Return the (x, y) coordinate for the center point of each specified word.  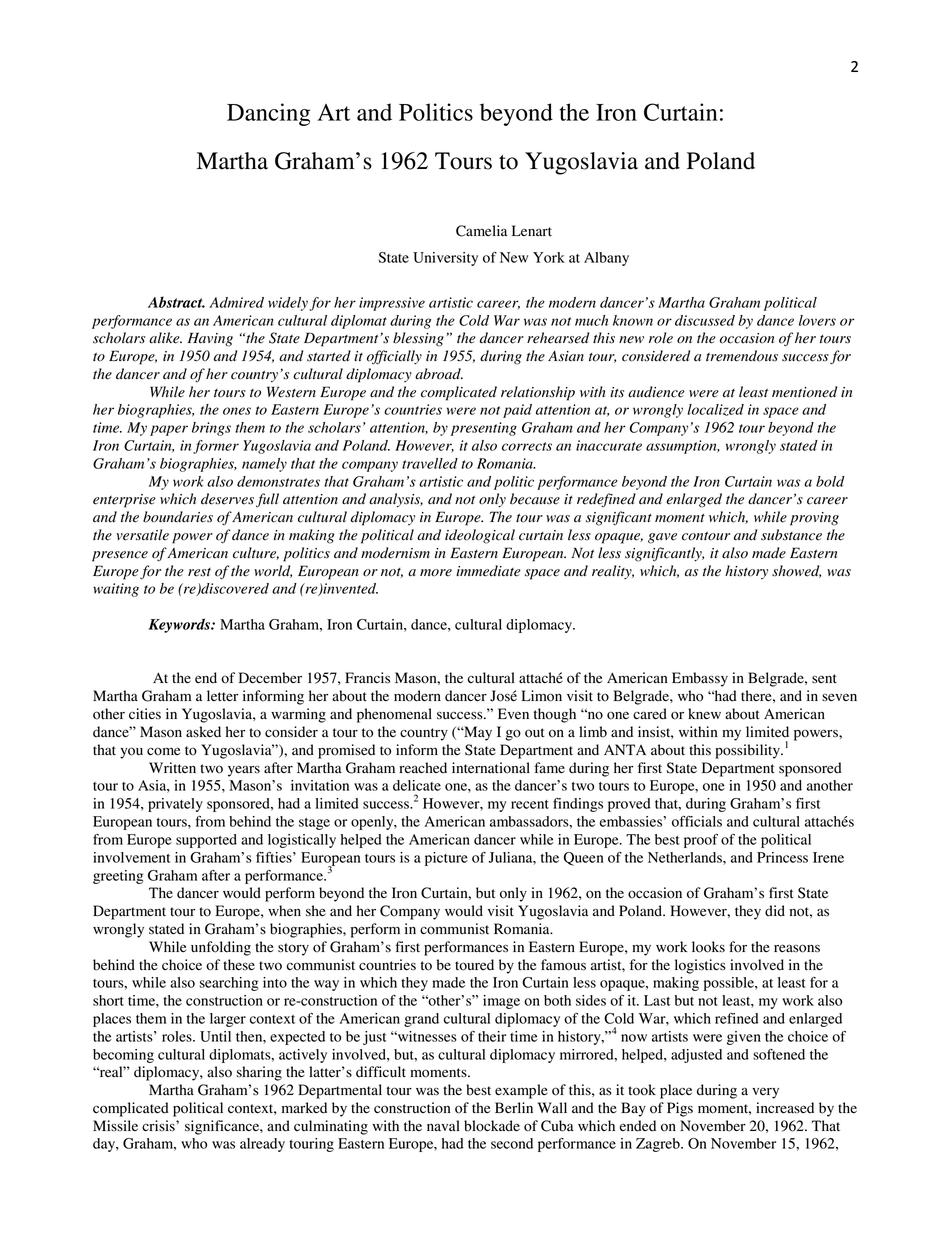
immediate (488, 571)
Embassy (700, 679)
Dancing (268, 114)
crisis (159, 1126)
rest (199, 572)
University (445, 259)
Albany (606, 259)
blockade (492, 1126)
